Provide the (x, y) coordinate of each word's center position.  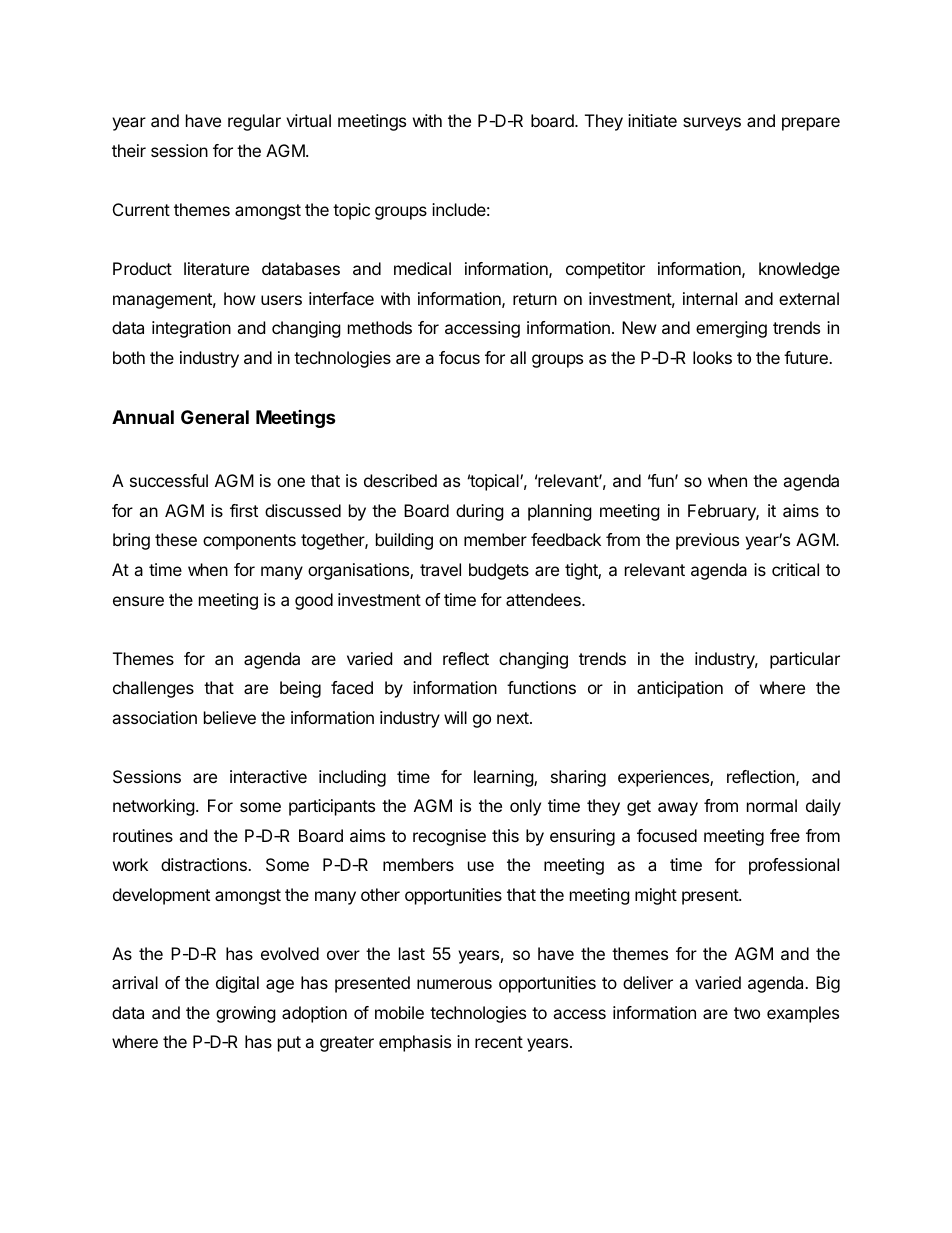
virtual (308, 120)
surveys (712, 124)
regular (254, 122)
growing (246, 1014)
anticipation (680, 689)
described (400, 480)
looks (712, 357)
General (215, 417)
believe (230, 717)
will (455, 717)
